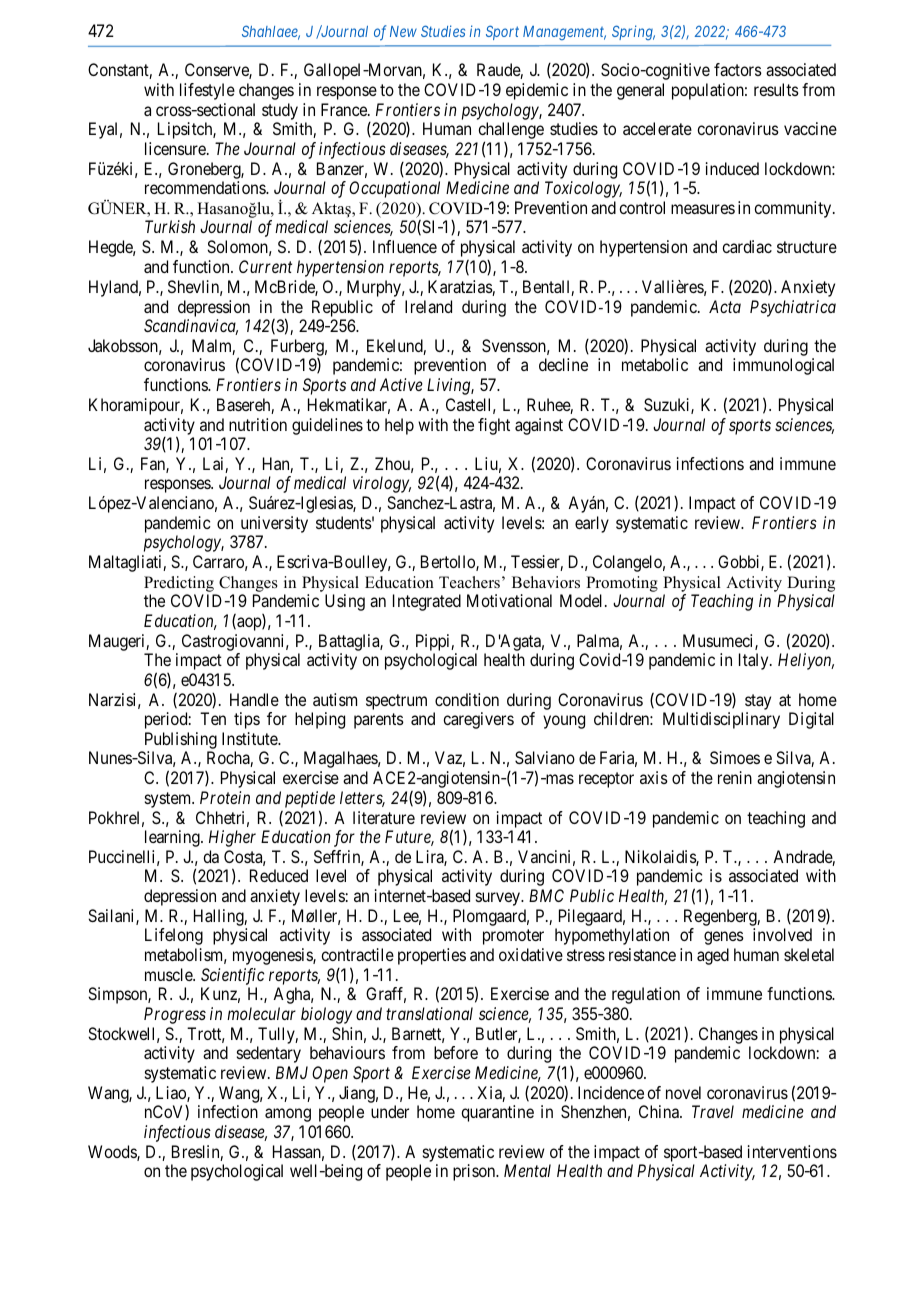 This page has width=924, height=1308. I want to click on caregivers, so click(478, 720).
